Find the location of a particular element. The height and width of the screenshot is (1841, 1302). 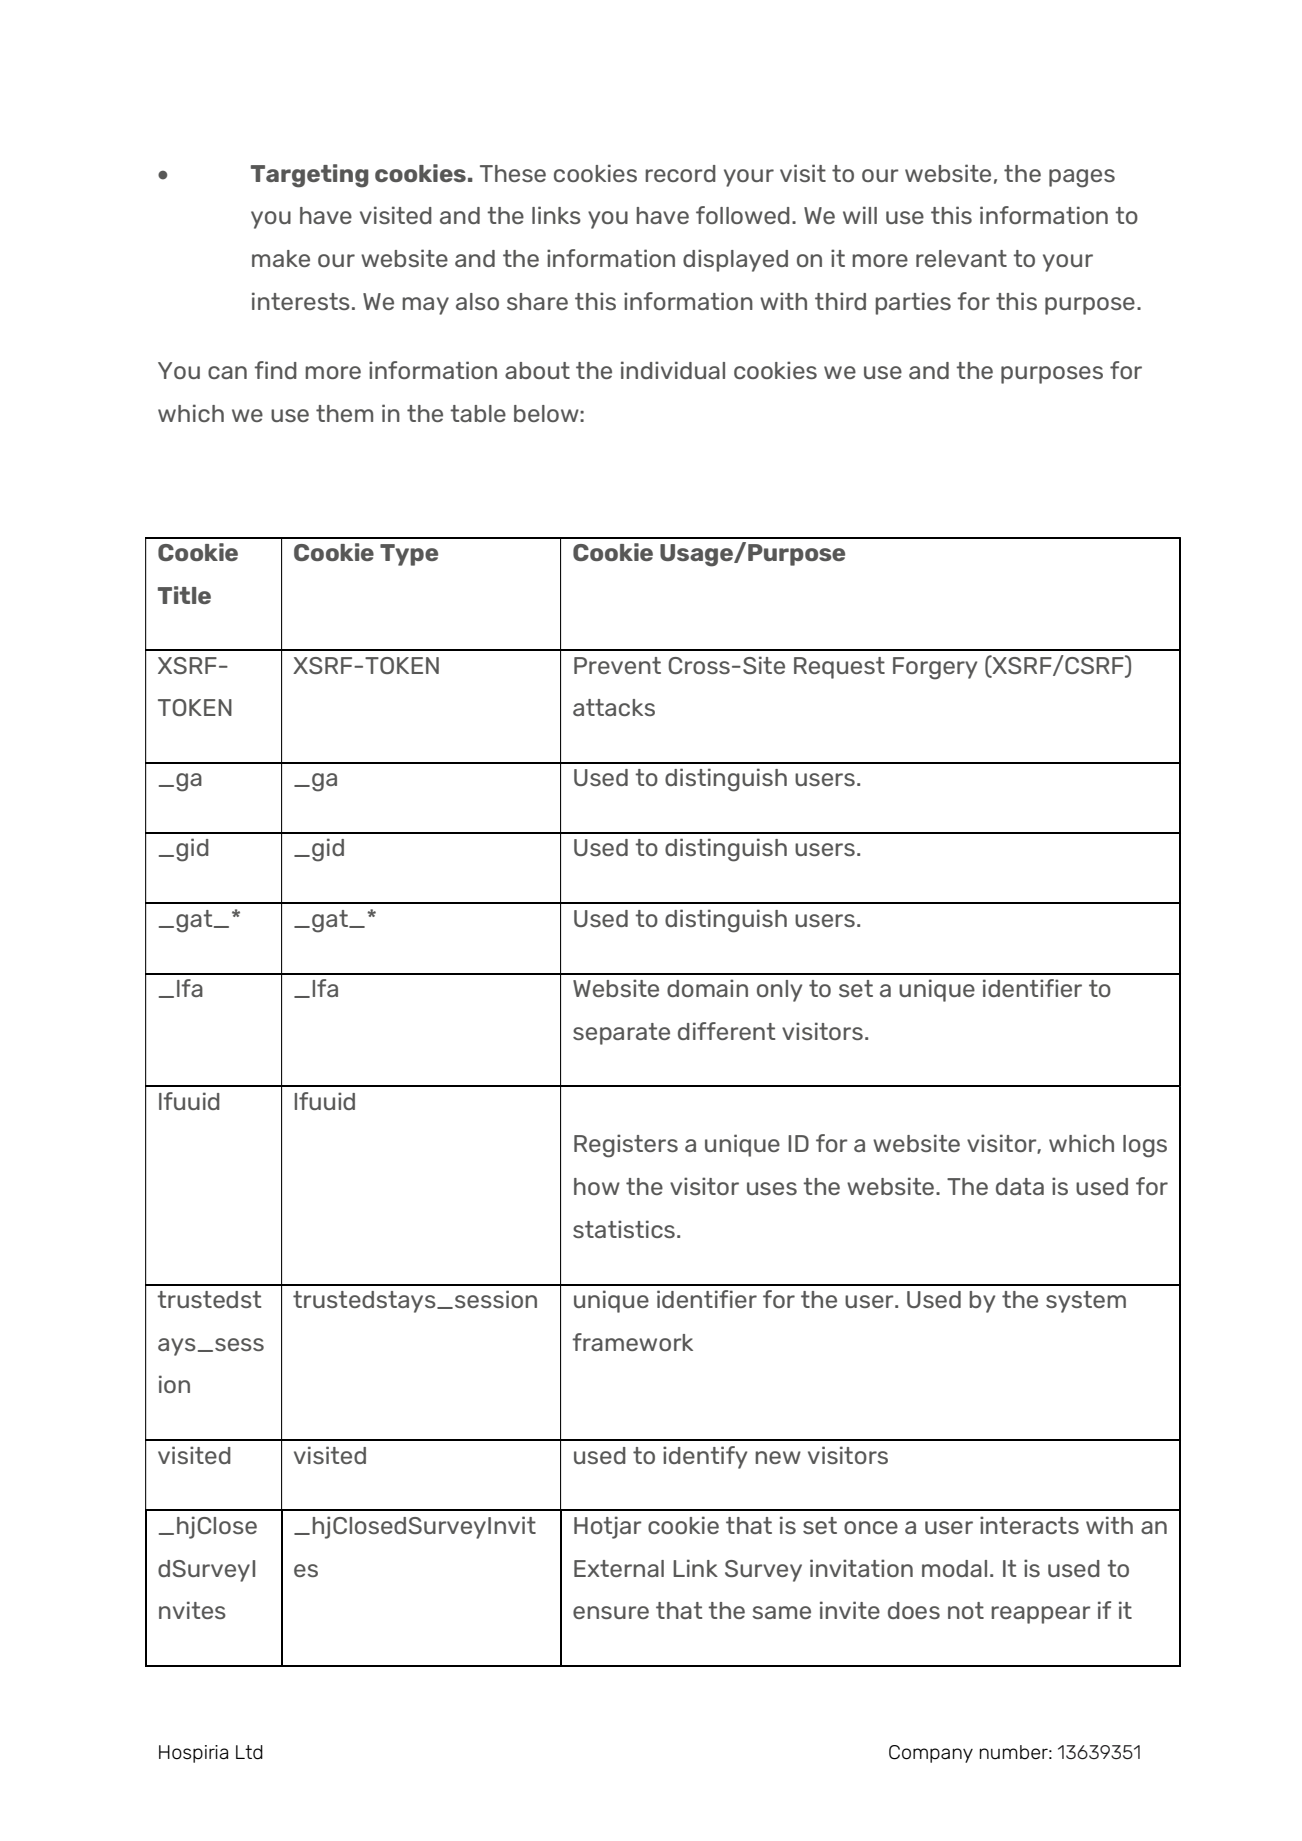

make is located at coordinates (281, 258).
